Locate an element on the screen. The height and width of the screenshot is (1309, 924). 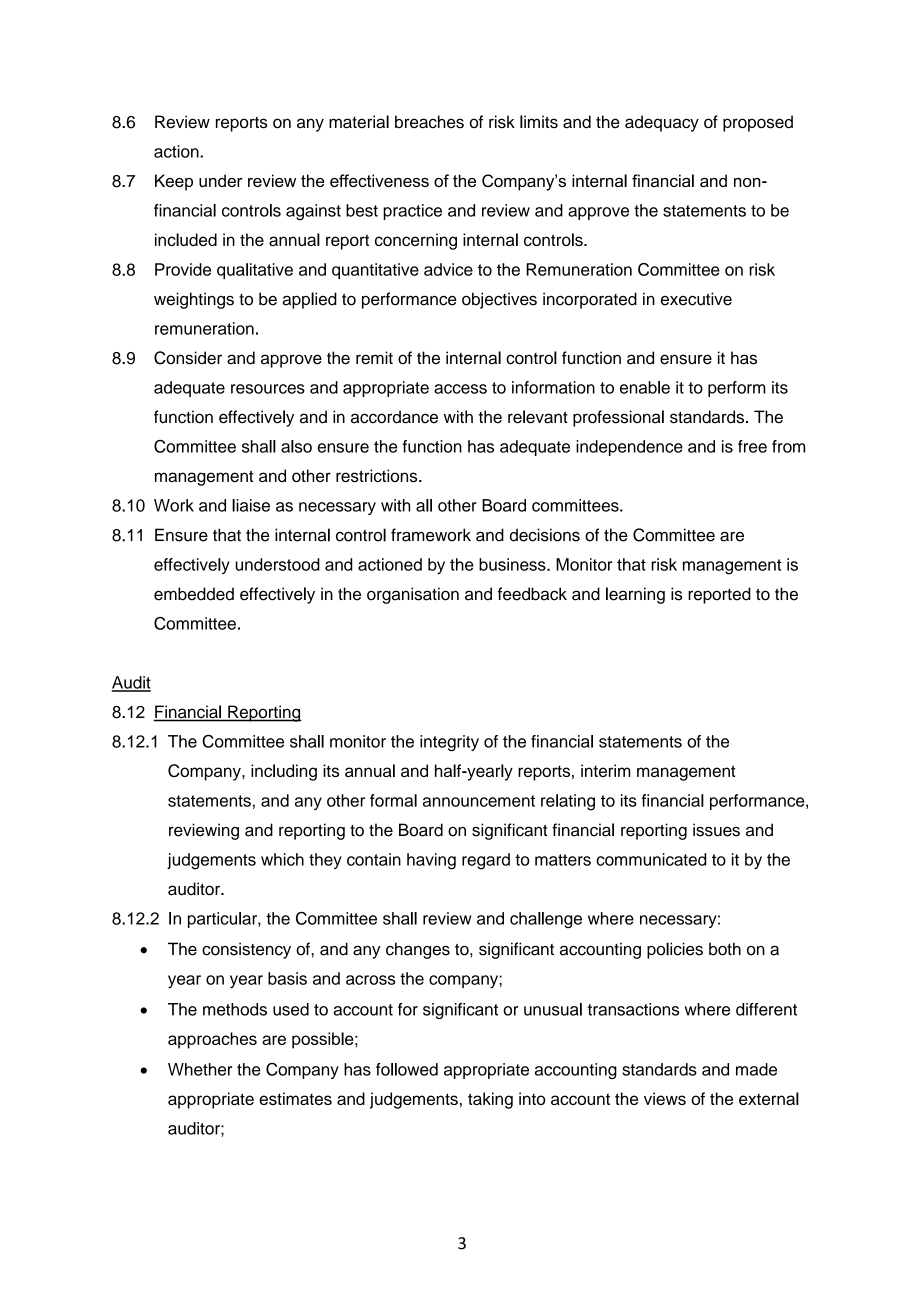
which is located at coordinates (282, 859).
